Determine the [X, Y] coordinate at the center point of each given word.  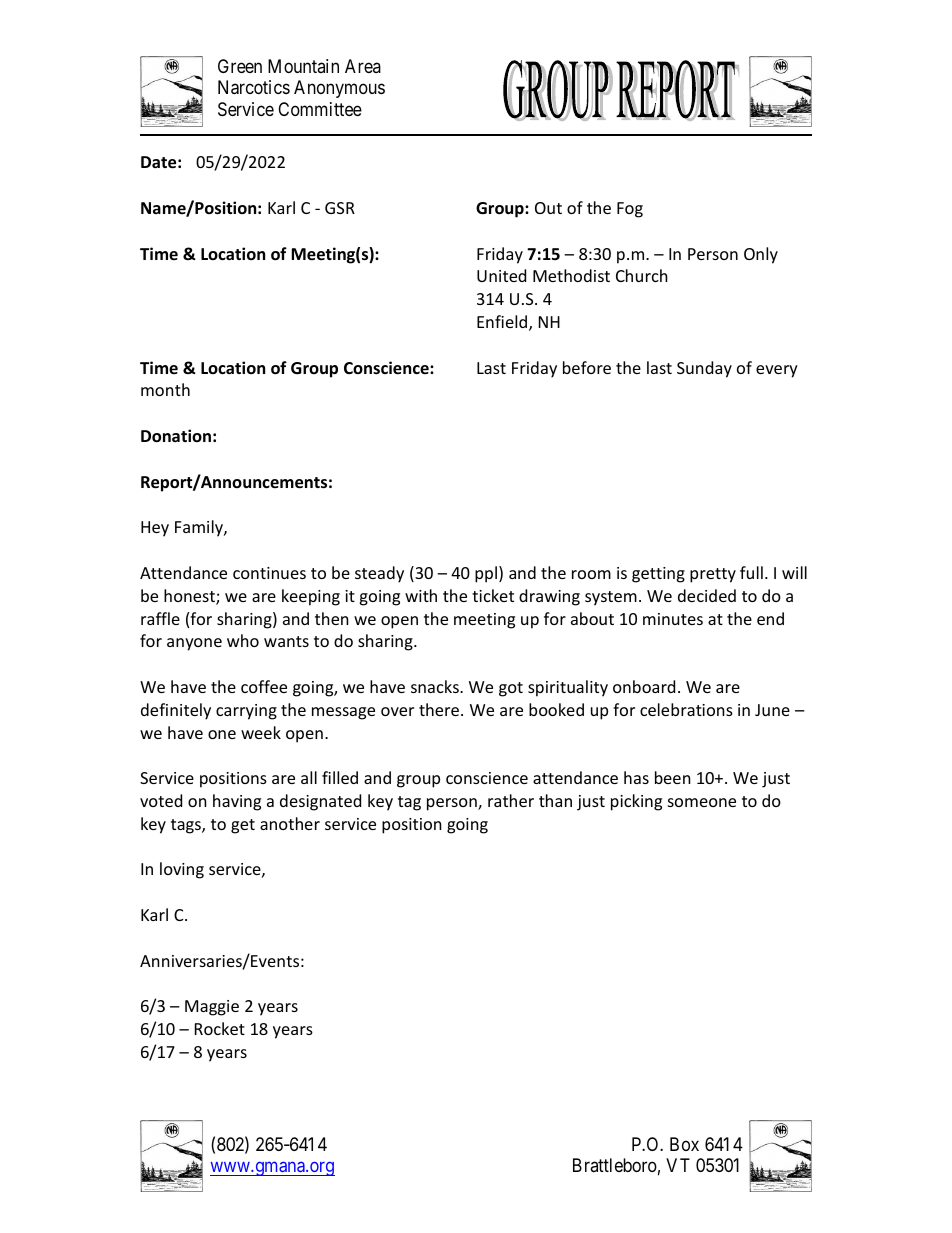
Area [363, 66]
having [237, 802]
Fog [630, 210]
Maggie [212, 1008]
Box [684, 1144]
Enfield [503, 323]
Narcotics [254, 87]
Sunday [704, 369]
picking [636, 802]
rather [511, 800]
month [165, 389]
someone [702, 802]
